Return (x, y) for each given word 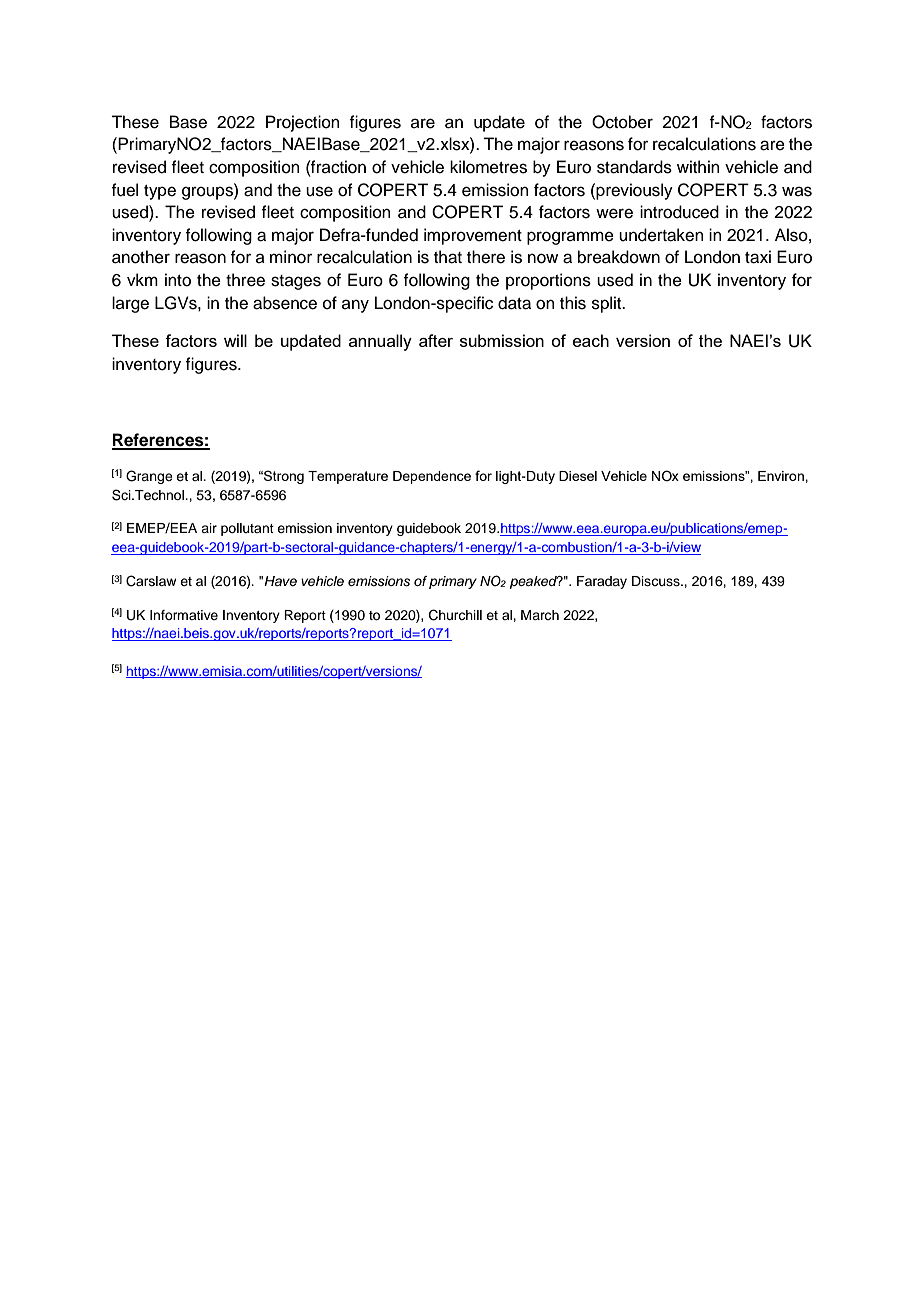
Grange (149, 477)
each (591, 340)
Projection (303, 123)
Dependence (432, 477)
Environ (782, 476)
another (141, 257)
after (436, 340)
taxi (758, 257)
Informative (184, 615)
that (448, 257)
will (235, 340)
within (698, 166)
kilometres (488, 167)
